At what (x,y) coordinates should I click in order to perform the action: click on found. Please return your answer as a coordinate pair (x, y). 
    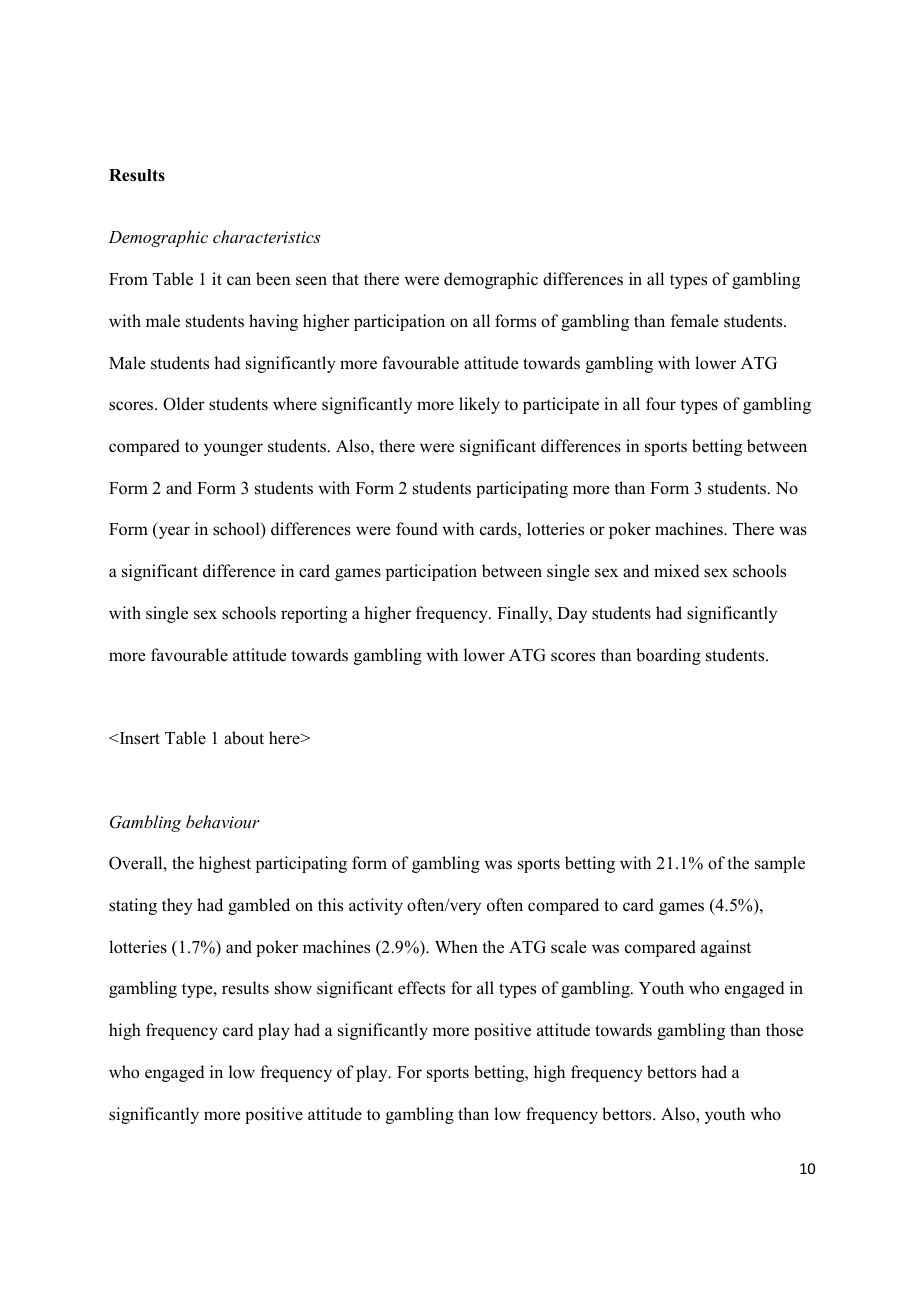
    Looking at the image, I should click on (417, 529).
